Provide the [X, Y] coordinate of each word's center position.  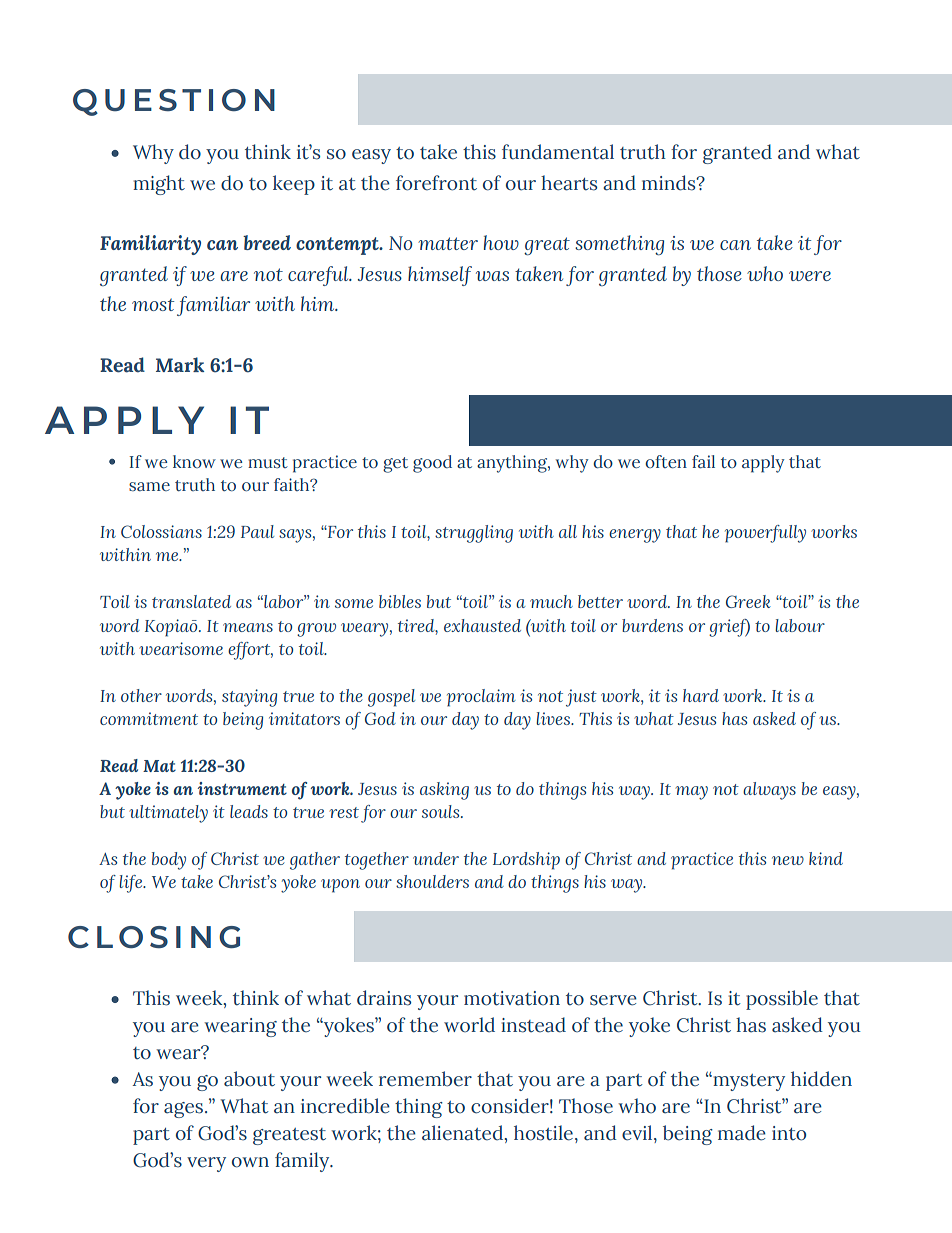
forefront [436, 183]
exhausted [482, 625]
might [159, 185]
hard [701, 695]
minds [670, 183]
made [742, 1133]
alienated [463, 1133]
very [206, 1164]
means [248, 627]
